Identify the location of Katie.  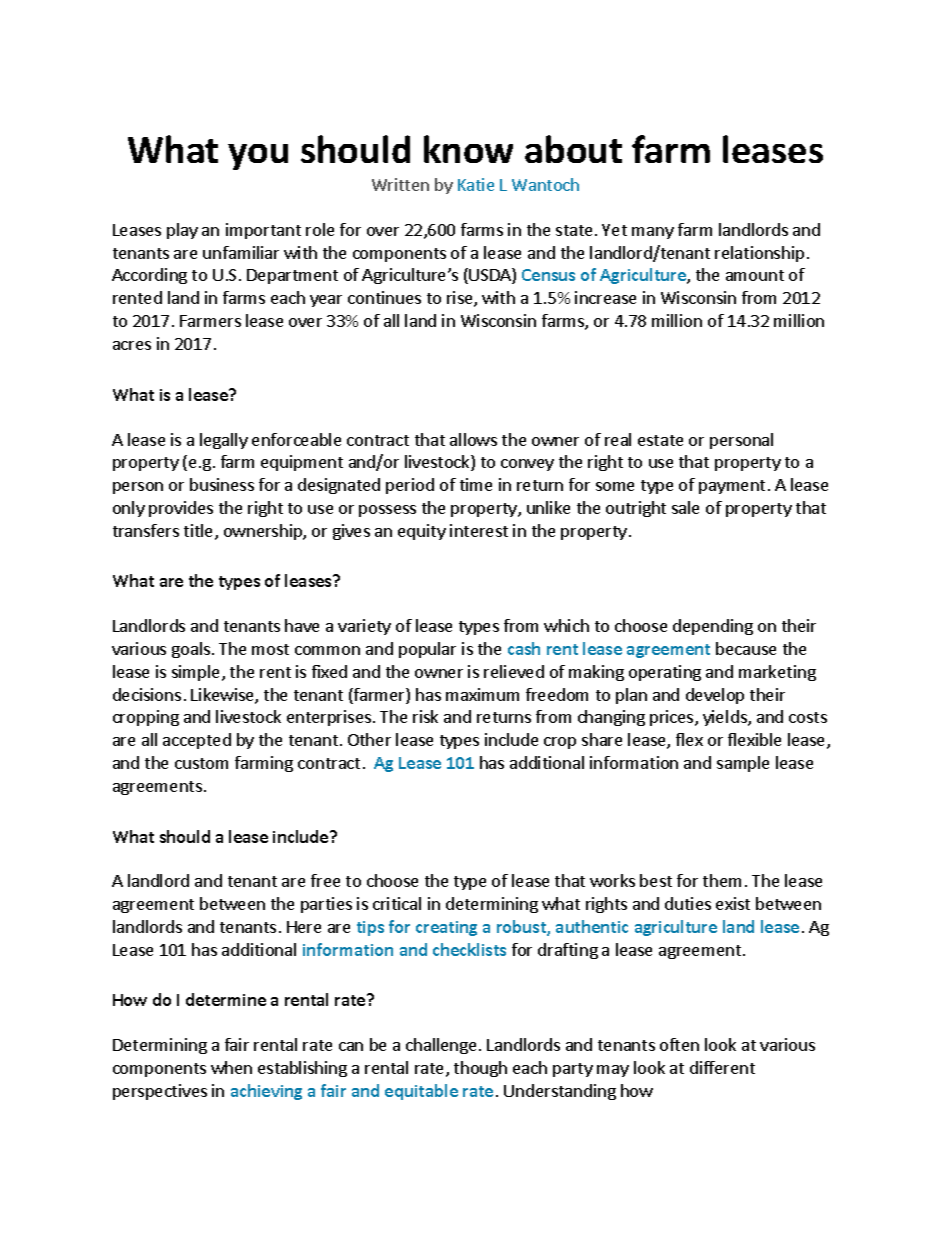
(476, 184).
